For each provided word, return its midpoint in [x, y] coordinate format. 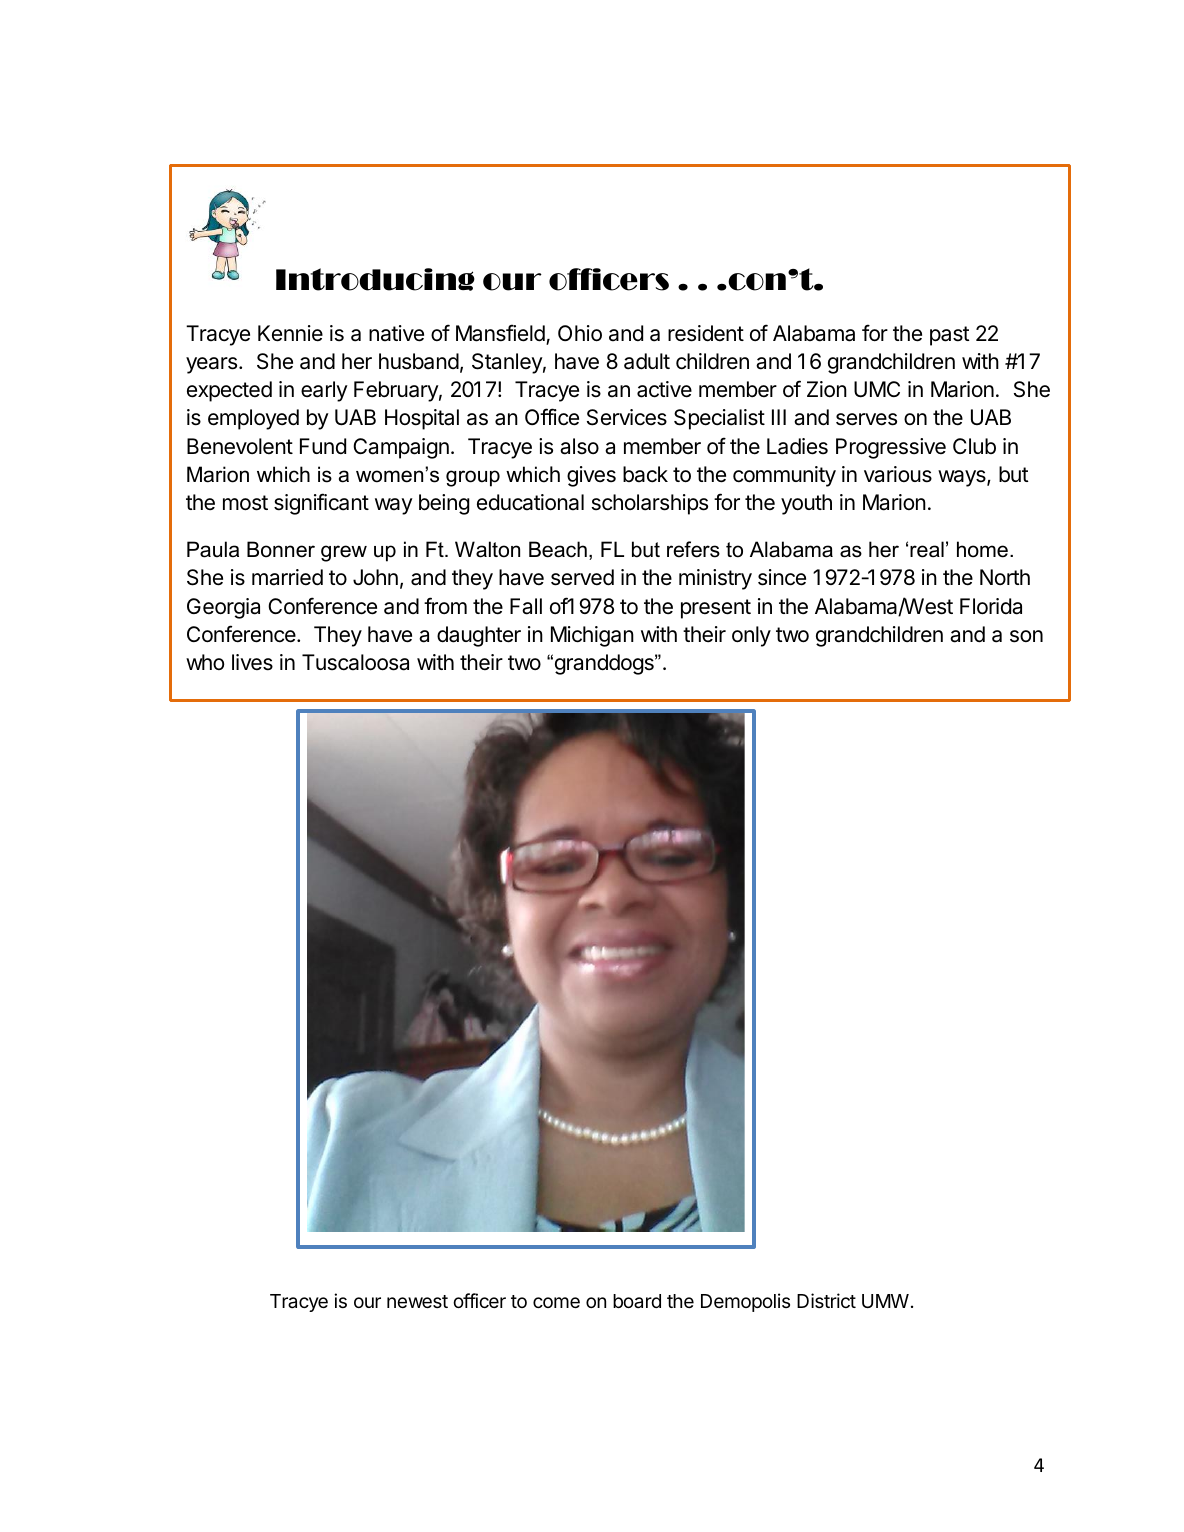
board [637, 1301]
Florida [991, 606]
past [950, 336]
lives [252, 662]
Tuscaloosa [355, 662]
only [751, 636]
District [826, 1300]
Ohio [580, 333]
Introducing [375, 279]
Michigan [592, 636]
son [1026, 636]
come [556, 1302]
